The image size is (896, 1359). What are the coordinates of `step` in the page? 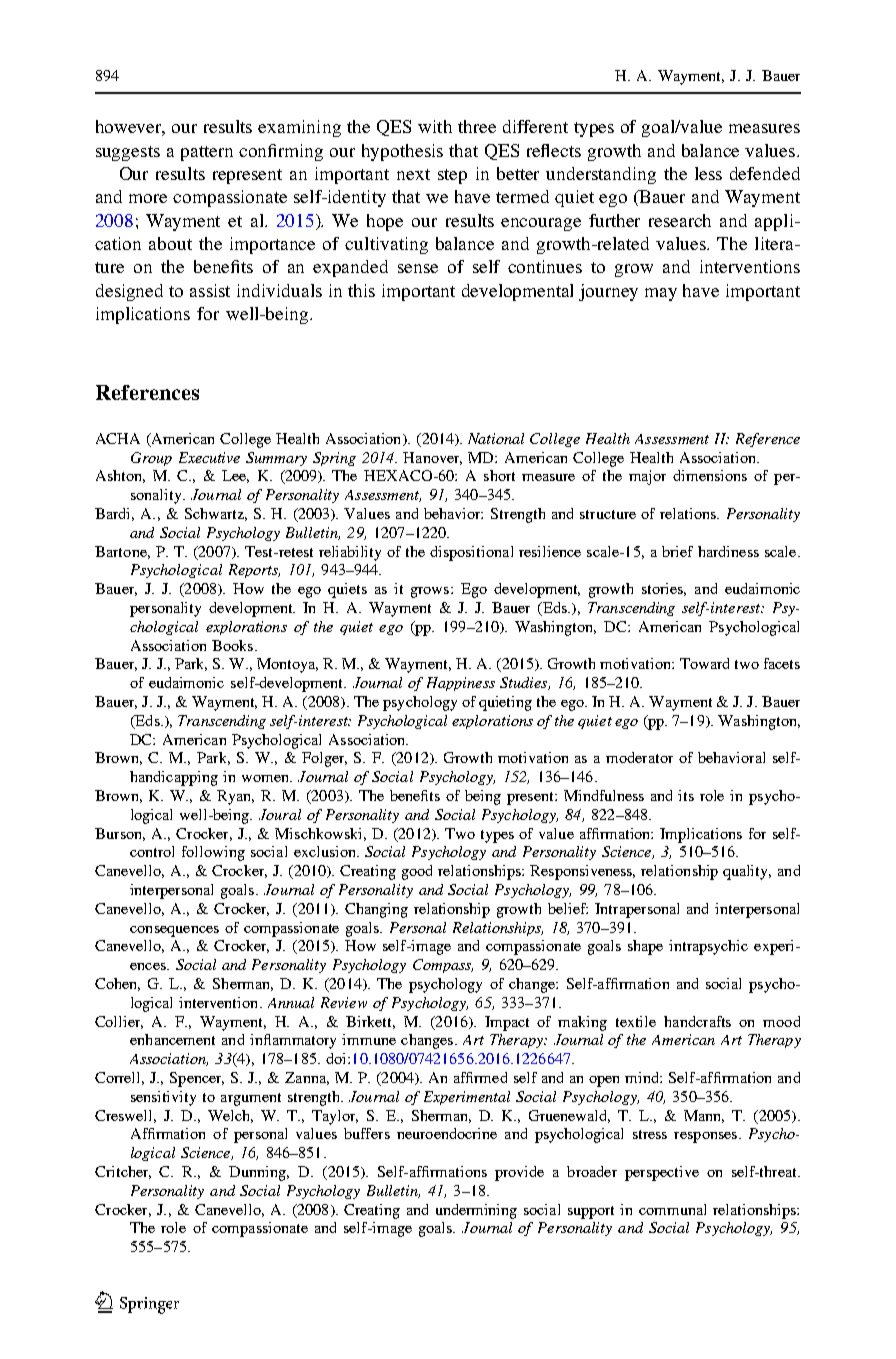 It's located at (452, 176).
